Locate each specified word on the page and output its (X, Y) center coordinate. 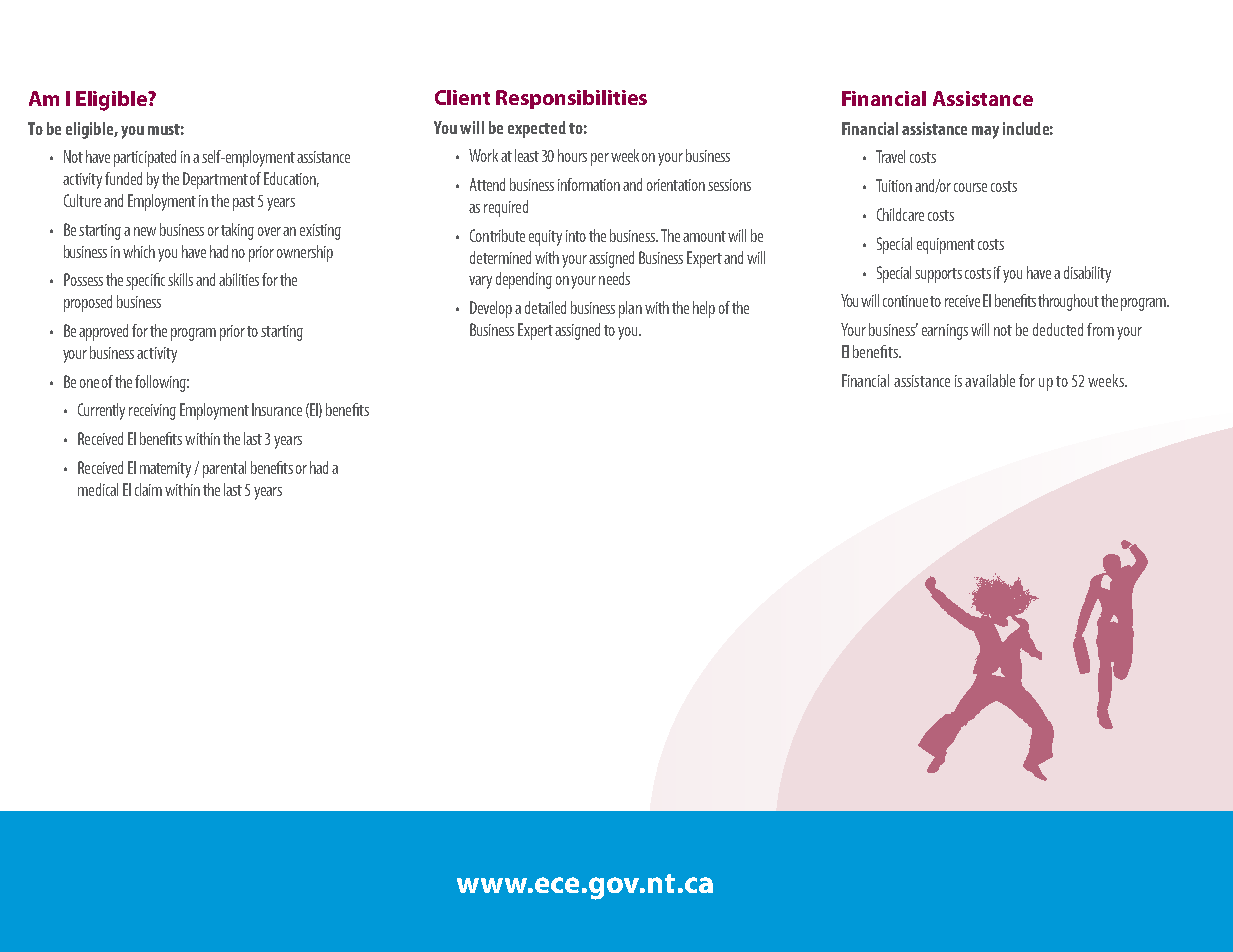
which (139, 251)
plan (630, 309)
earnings (945, 332)
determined (500, 257)
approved (103, 332)
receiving (152, 412)
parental (224, 469)
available (990, 380)
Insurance (277, 409)
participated (145, 158)
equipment (946, 246)
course (970, 187)
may (985, 132)
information (589, 184)
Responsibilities (571, 99)
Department (215, 180)
